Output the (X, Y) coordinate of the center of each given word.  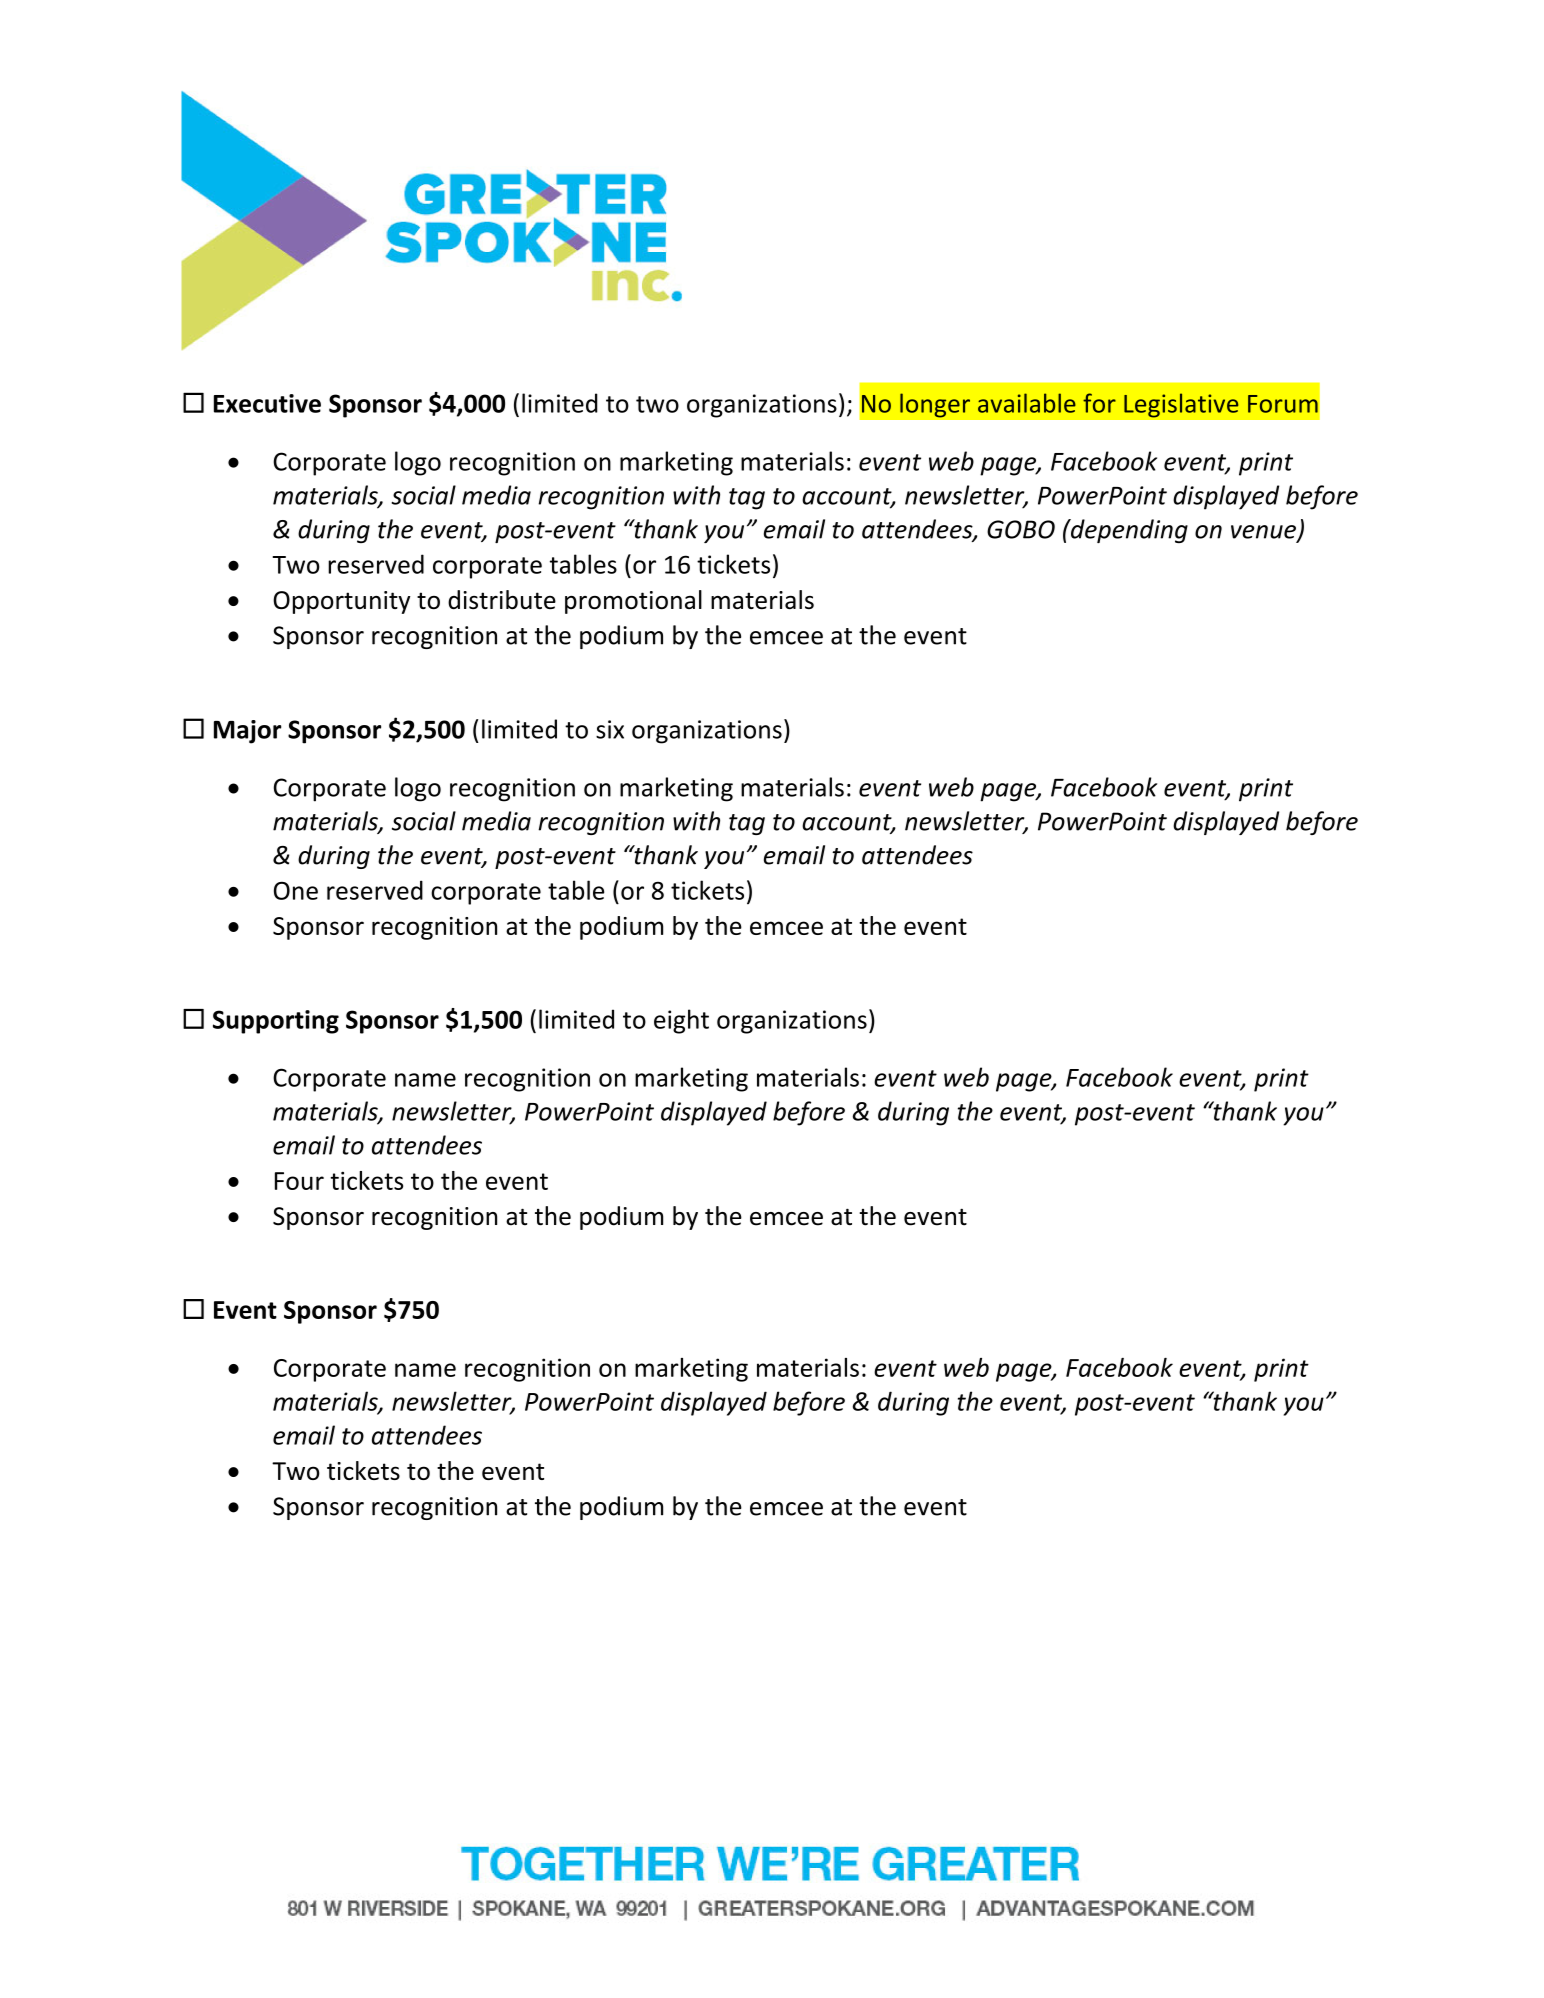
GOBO (1021, 529)
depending (1128, 531)
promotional (633, 602)
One (296, 891)
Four (299, 1181)
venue (1264, 533)
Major (247, 732)
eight (681, 1021)
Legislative (1181, 405)
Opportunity (341, 602)
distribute (502, 599)
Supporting (276, 1022)
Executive (267, 403)
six (610, 729)
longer (935, 405)
